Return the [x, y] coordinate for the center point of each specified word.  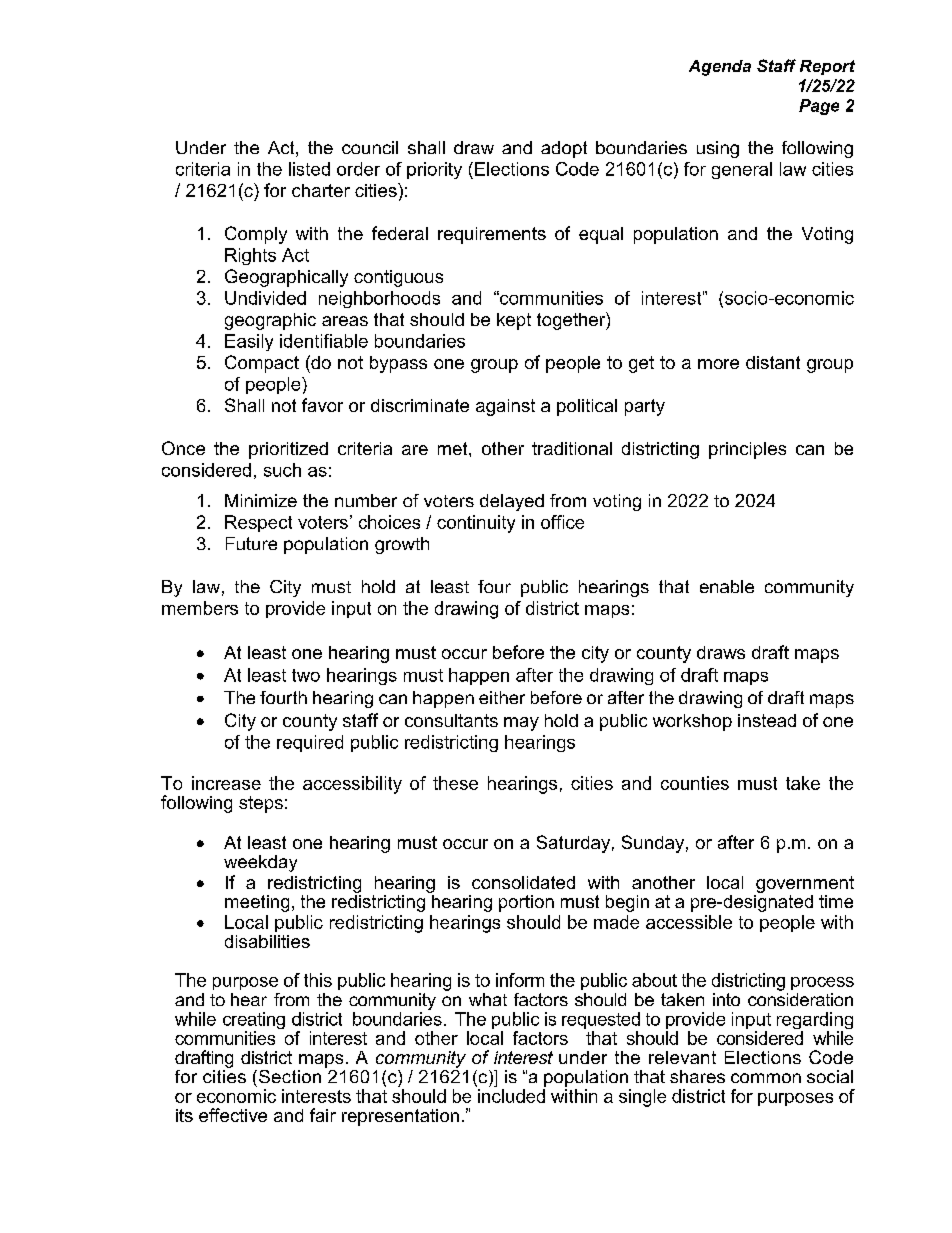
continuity [476, 524]
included [511, 1096]
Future [251, 543]
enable [727, 586]
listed [309, 169]
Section [290, 1076]
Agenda [720, 68]
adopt [564, 149]
